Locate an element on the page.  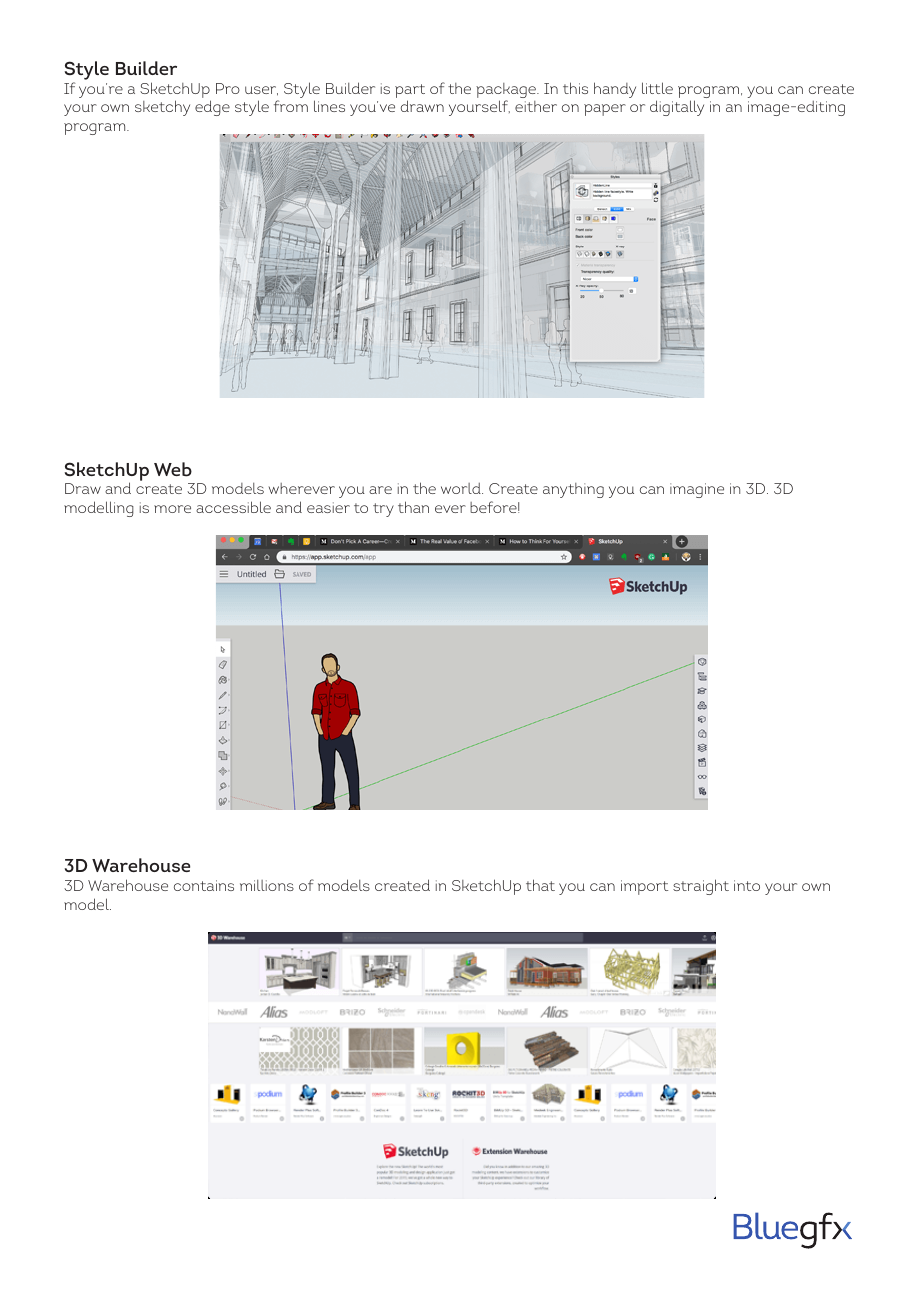
accessible is located at coordinates (233, 507).
